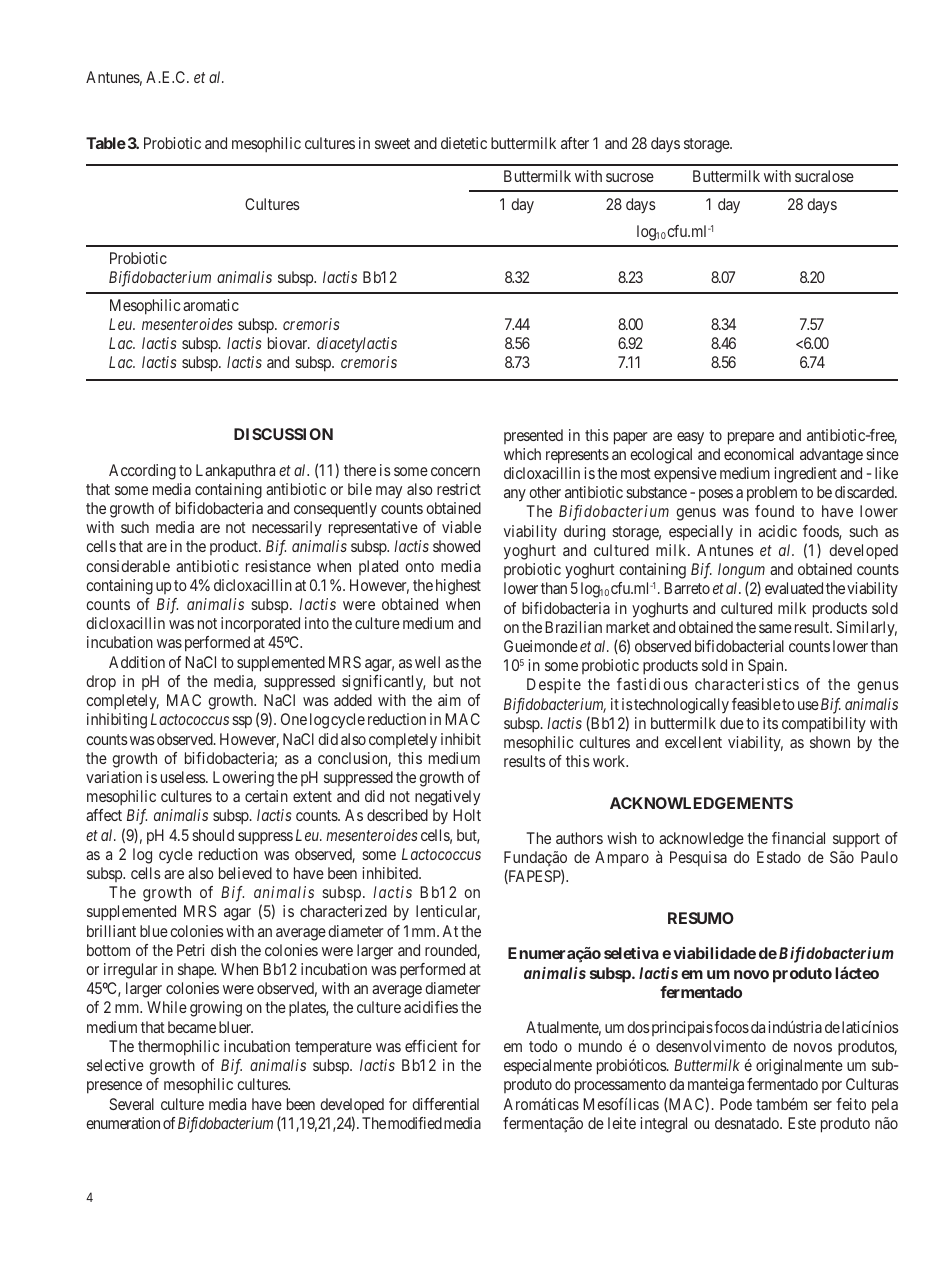 This page has width=952, height=1271. Describe the element at coordinates (131, 1104) in the page. I see `Several` at that location.
